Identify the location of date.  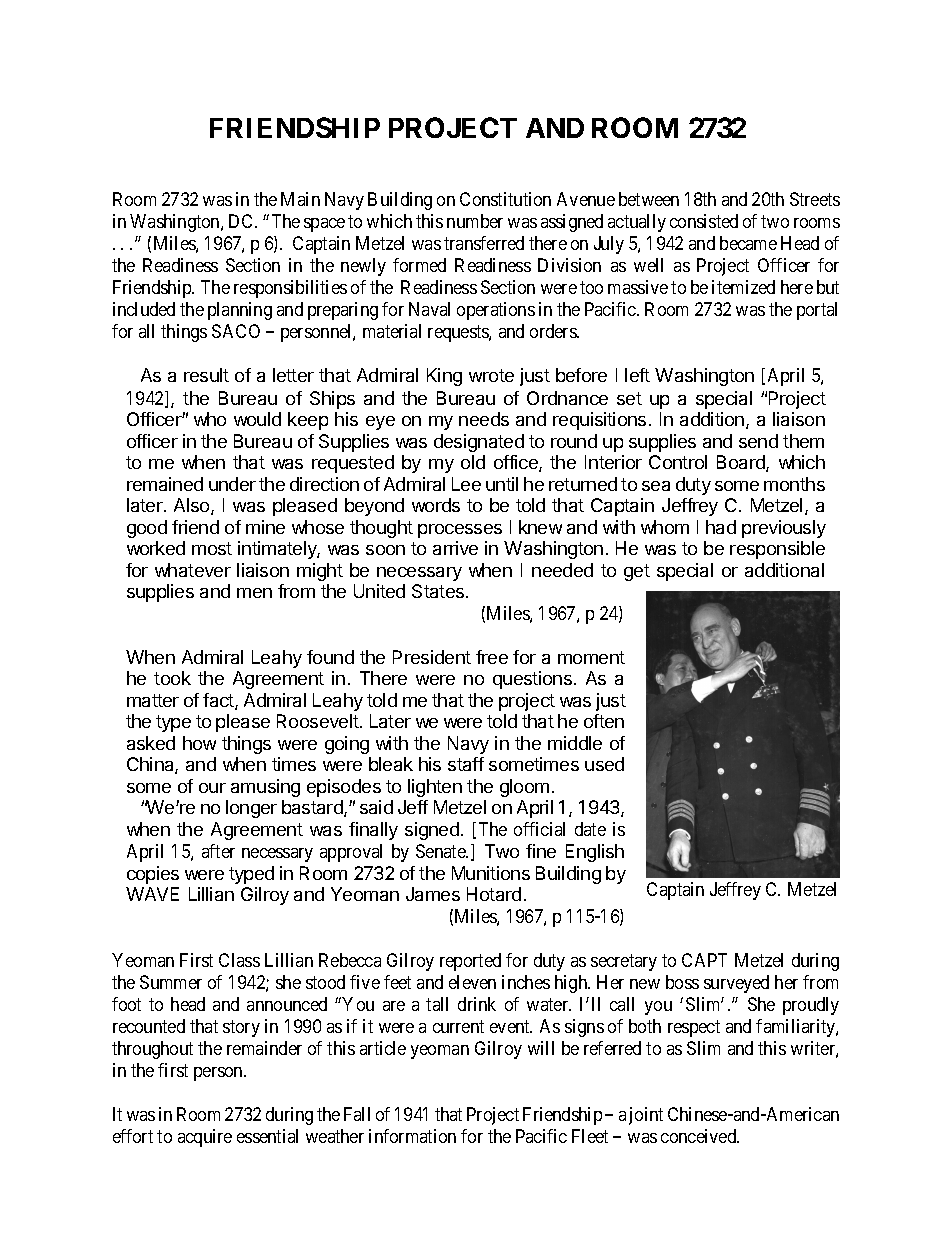
(590, 829).
